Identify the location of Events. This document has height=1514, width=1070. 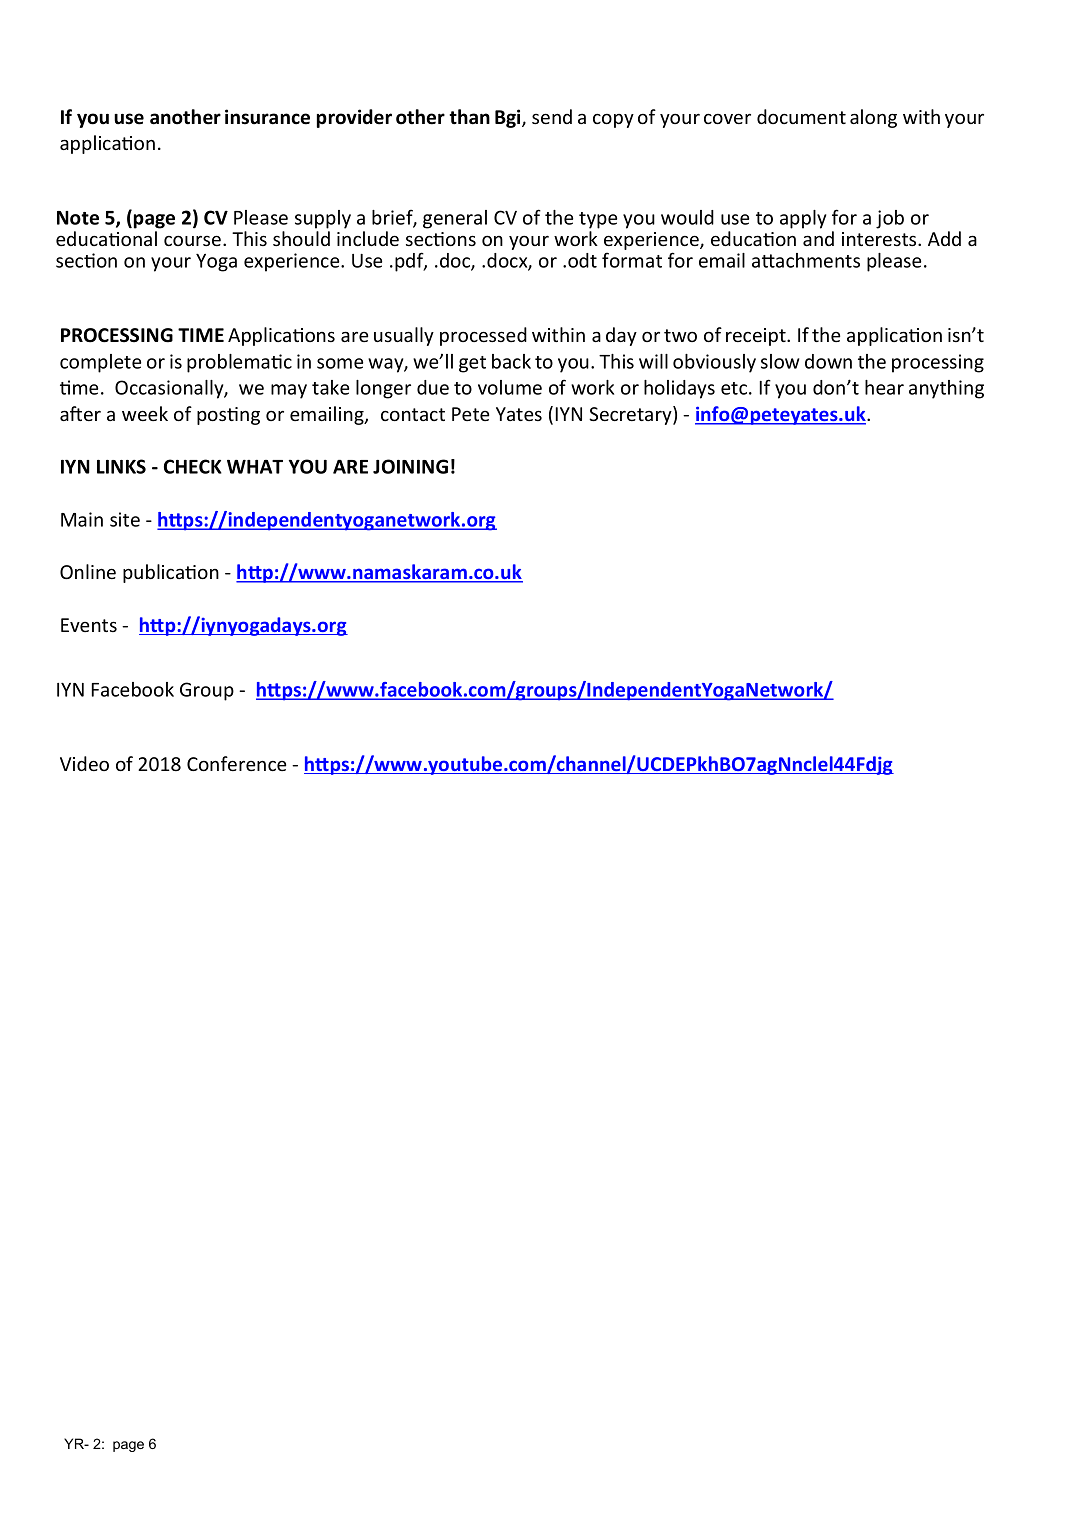
(89, 625).
